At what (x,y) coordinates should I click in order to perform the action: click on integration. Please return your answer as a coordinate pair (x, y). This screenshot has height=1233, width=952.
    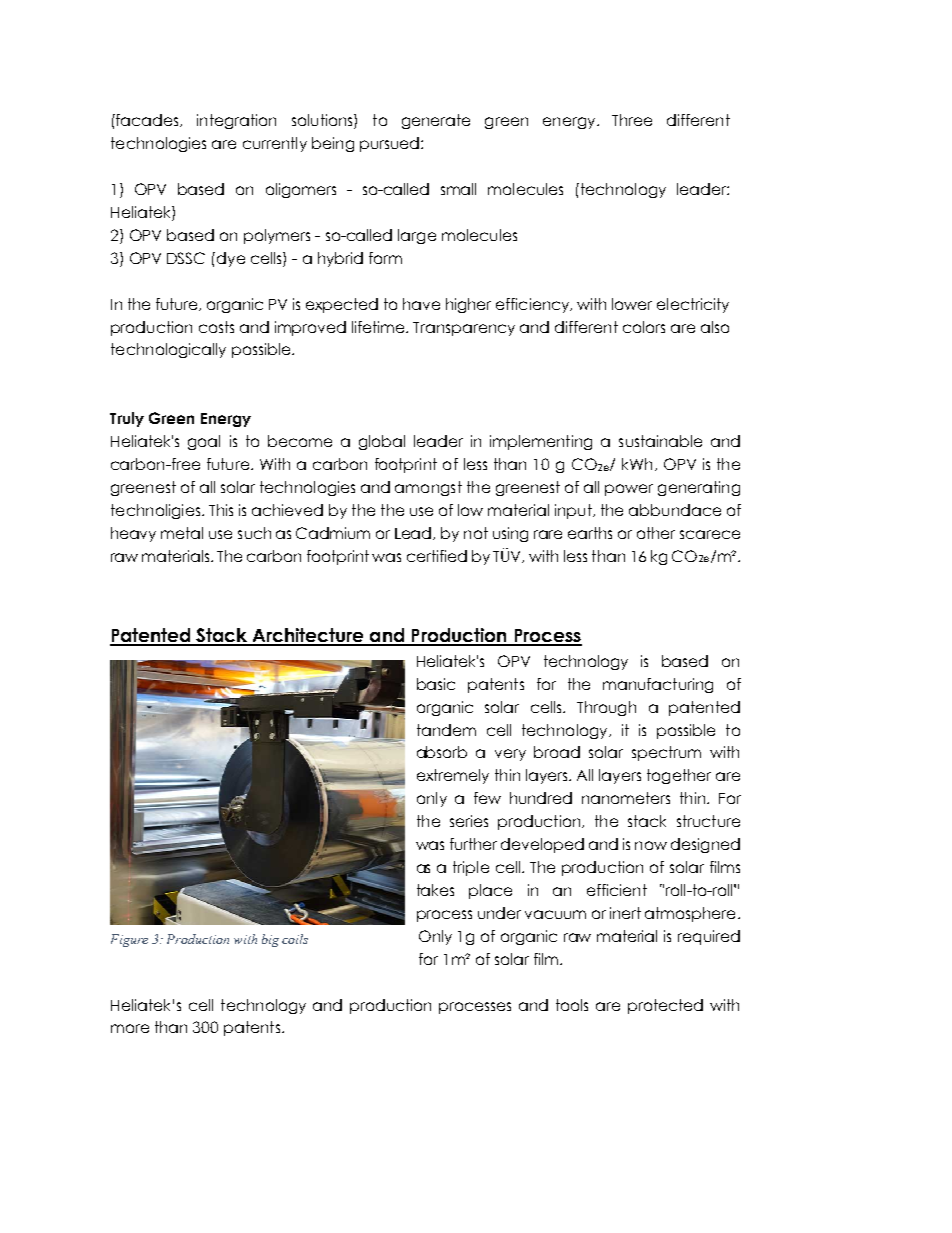
    Looking at the image, I should click on (236, 121).
